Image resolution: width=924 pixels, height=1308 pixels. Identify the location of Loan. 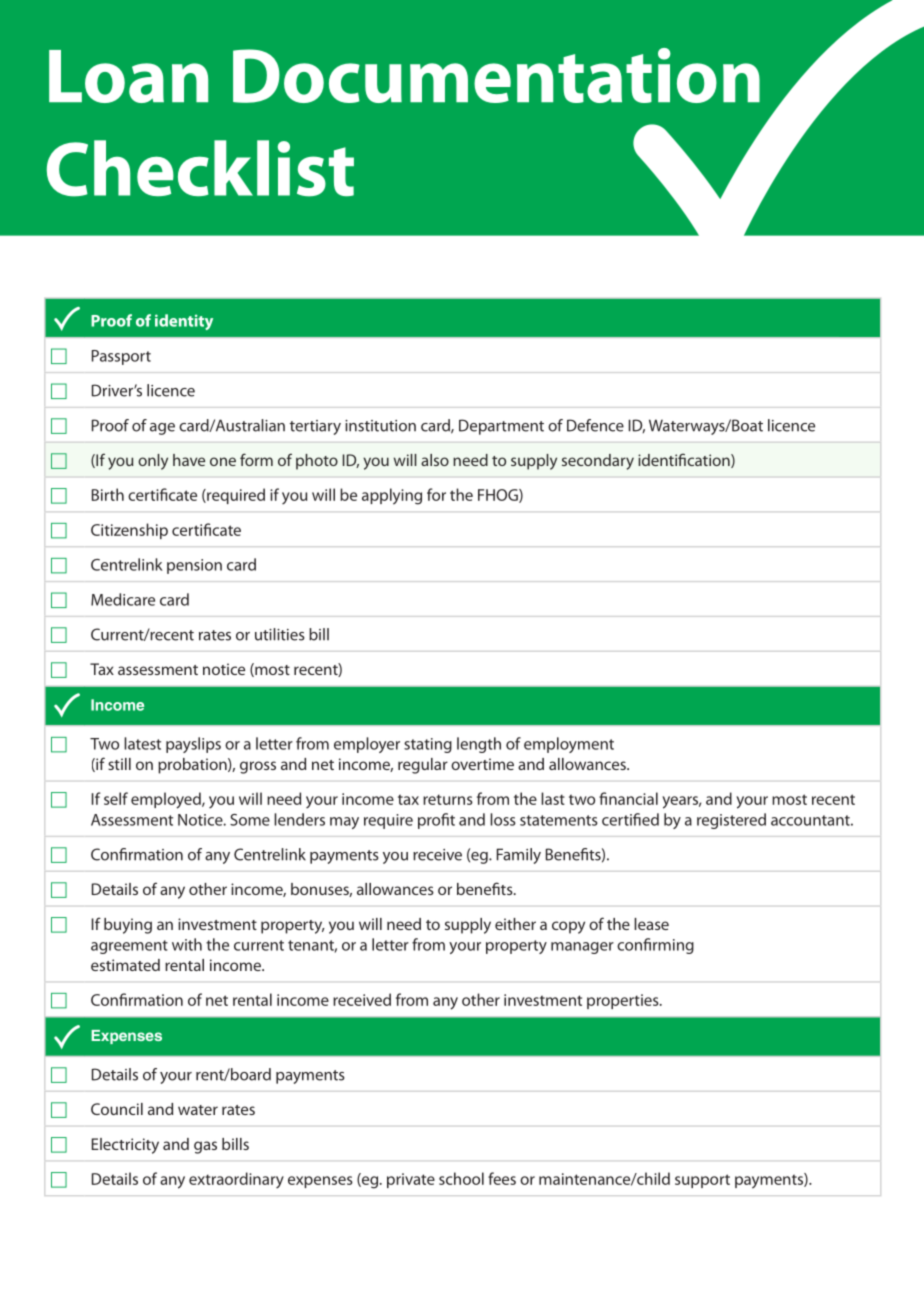
(128, 76).
